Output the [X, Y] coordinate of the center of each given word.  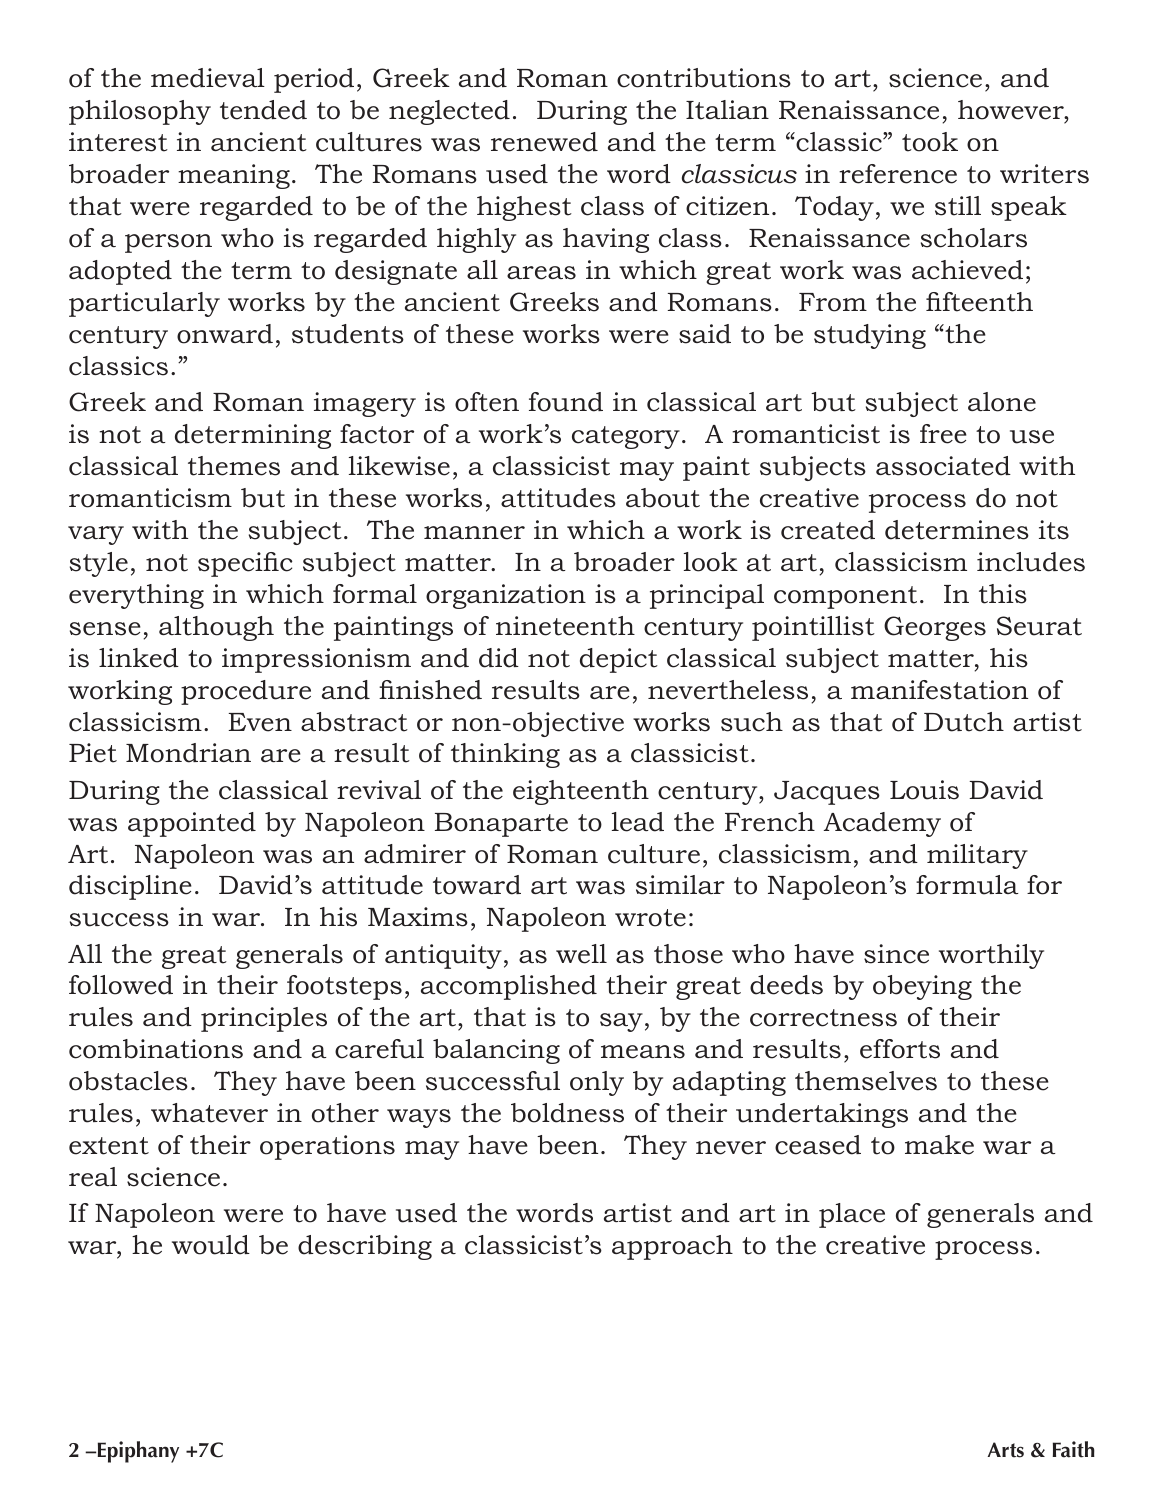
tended [263, 110]
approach [672, 1247]
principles [264, 1019]
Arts [1006, 1450]
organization [506, 596]
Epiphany [137, 1452]
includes [1031, 562]
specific [245, 564]
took [930, 142]
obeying [922, 987]
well [581, 954]
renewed [544, 142]
